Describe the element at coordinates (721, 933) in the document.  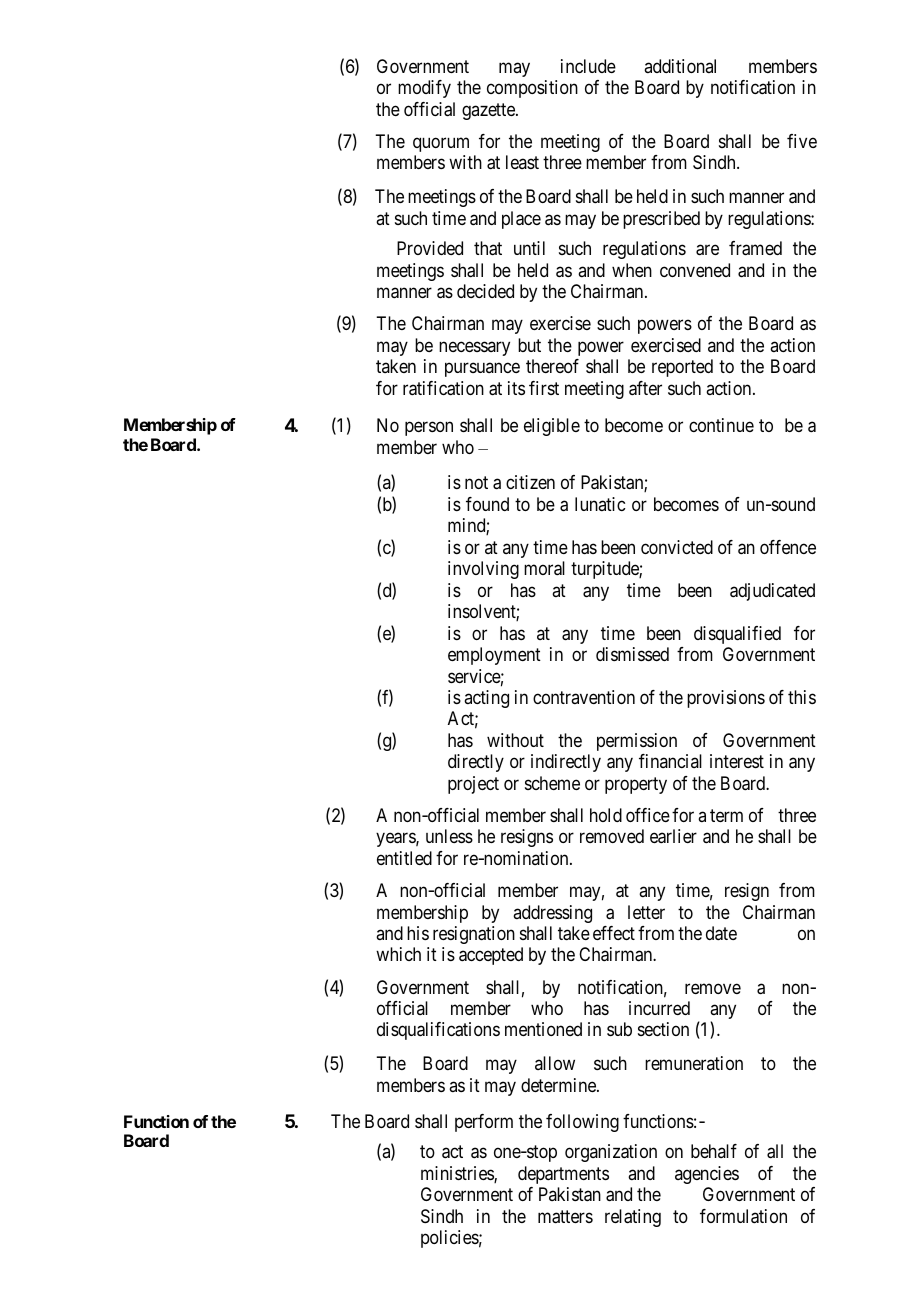
I see `date` at that location.
